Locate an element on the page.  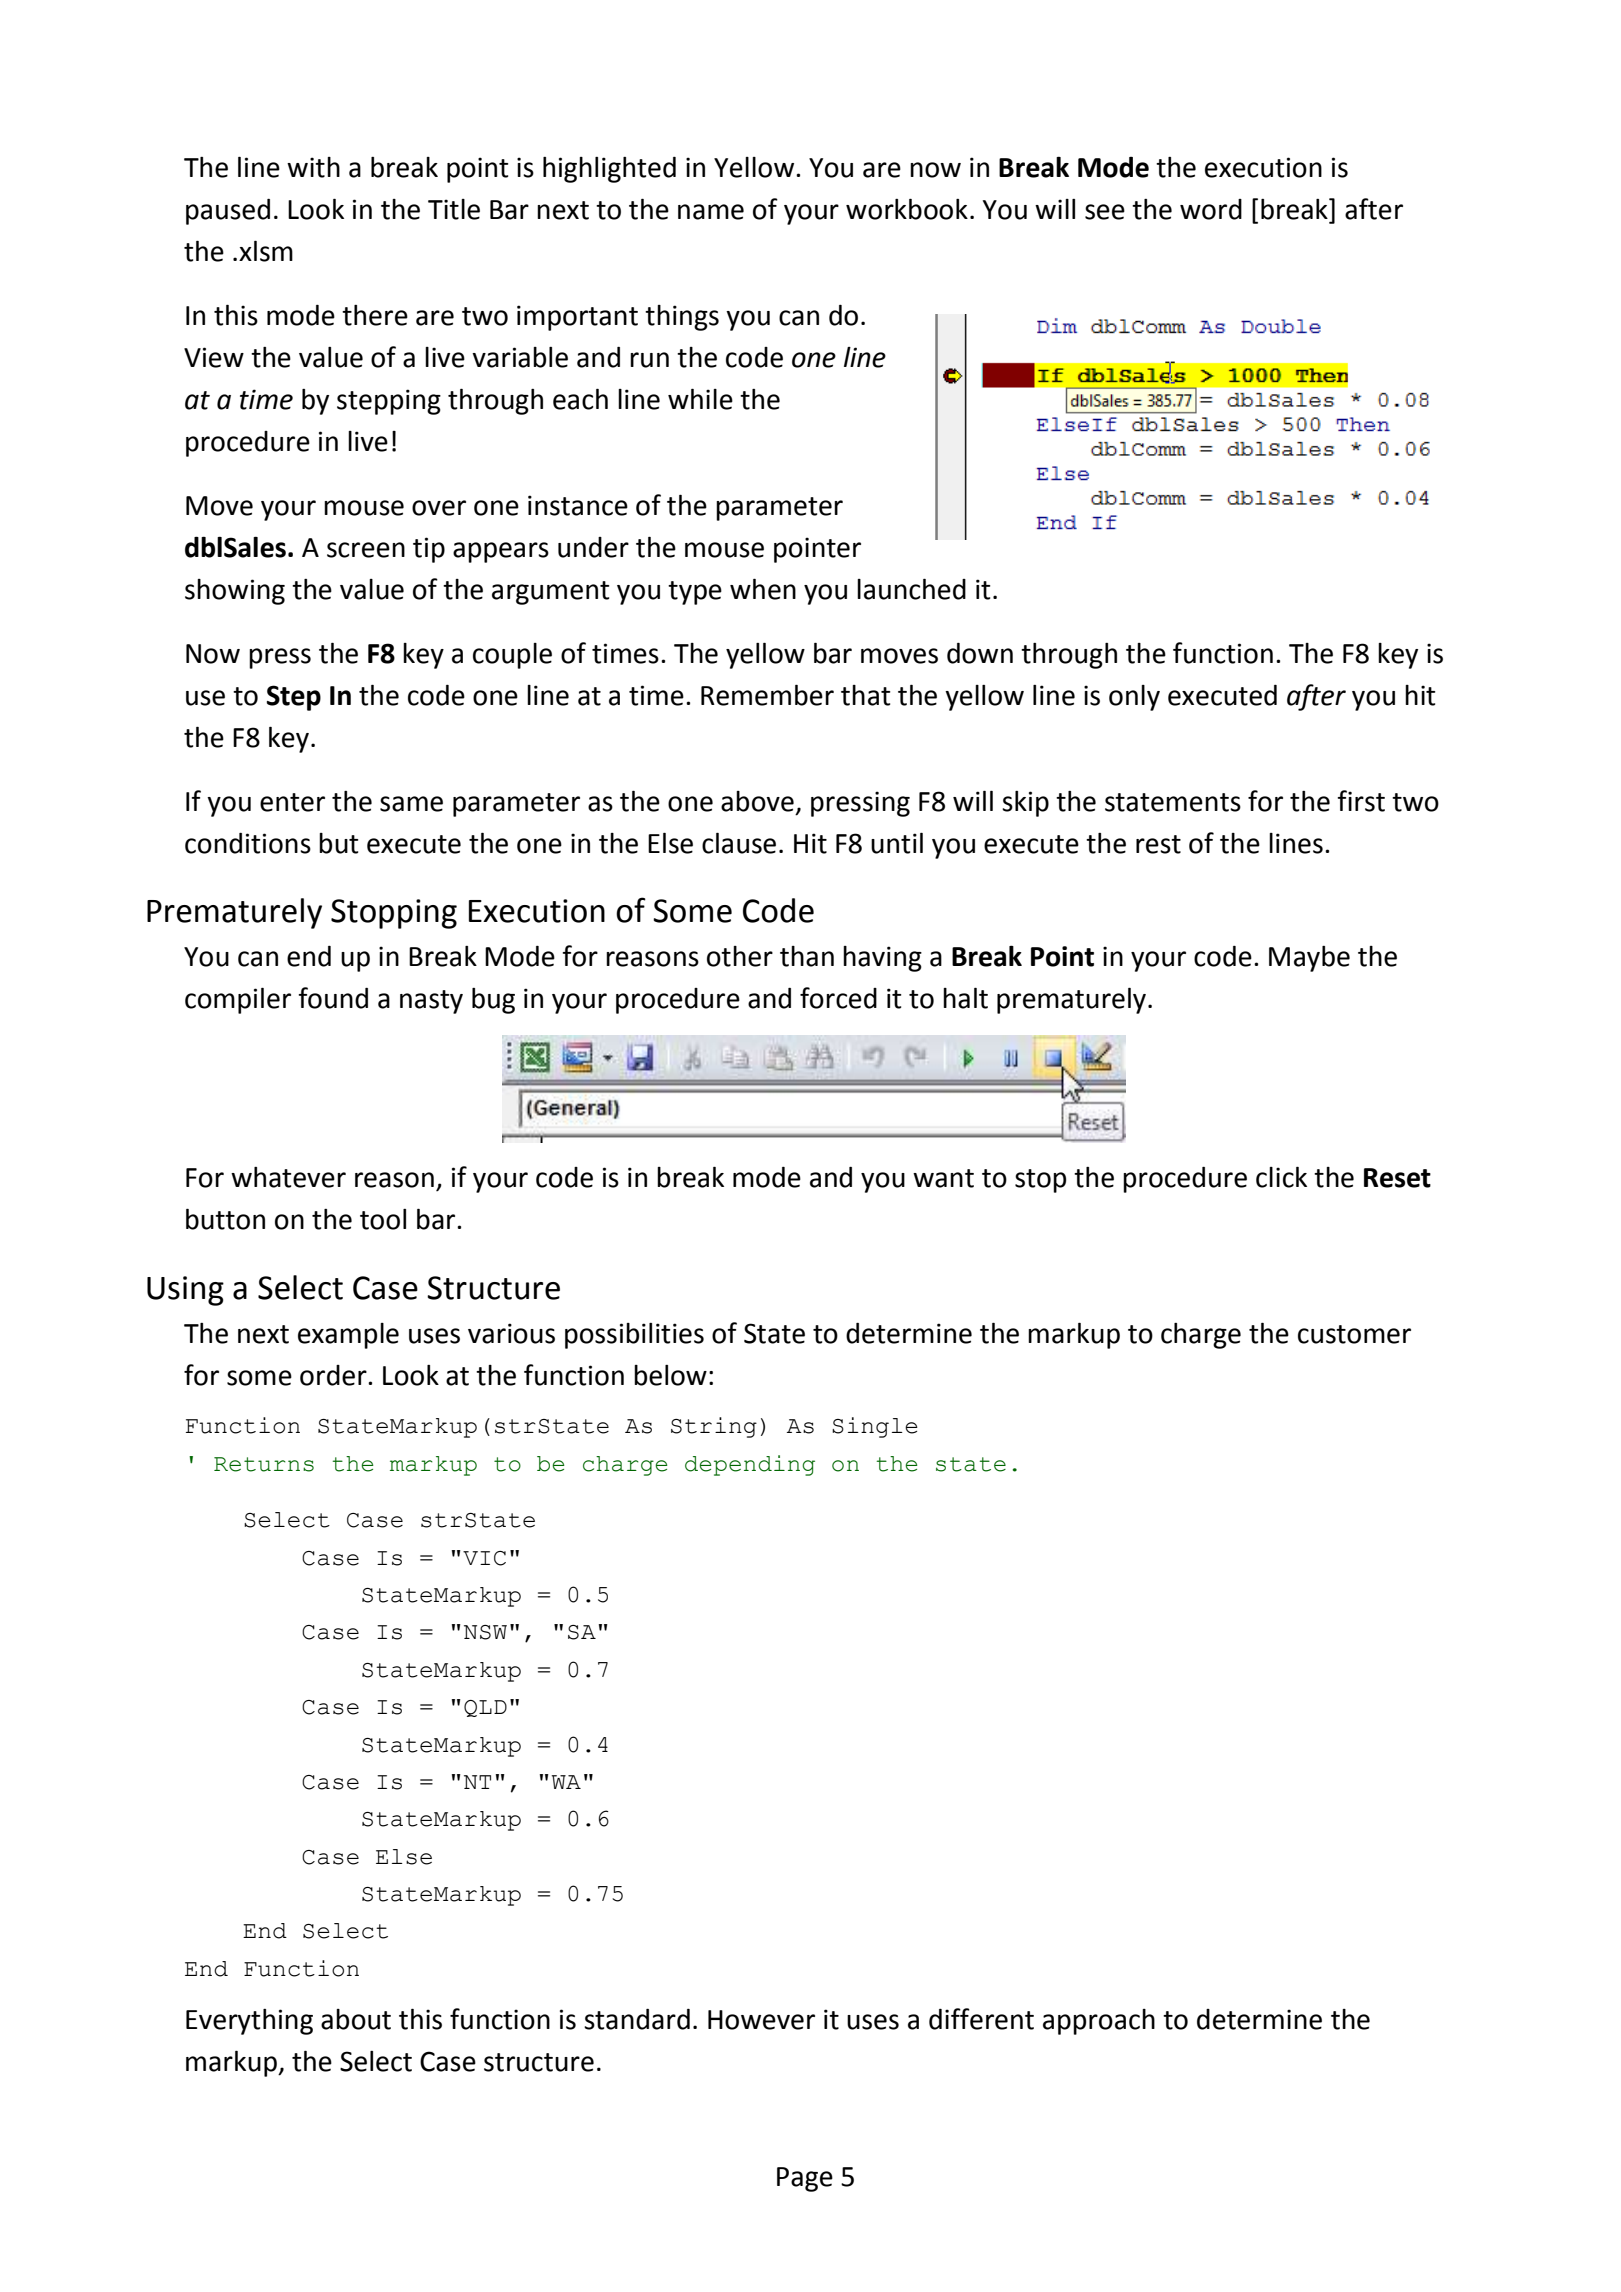
depending is located at coordinates (750, 1465).
